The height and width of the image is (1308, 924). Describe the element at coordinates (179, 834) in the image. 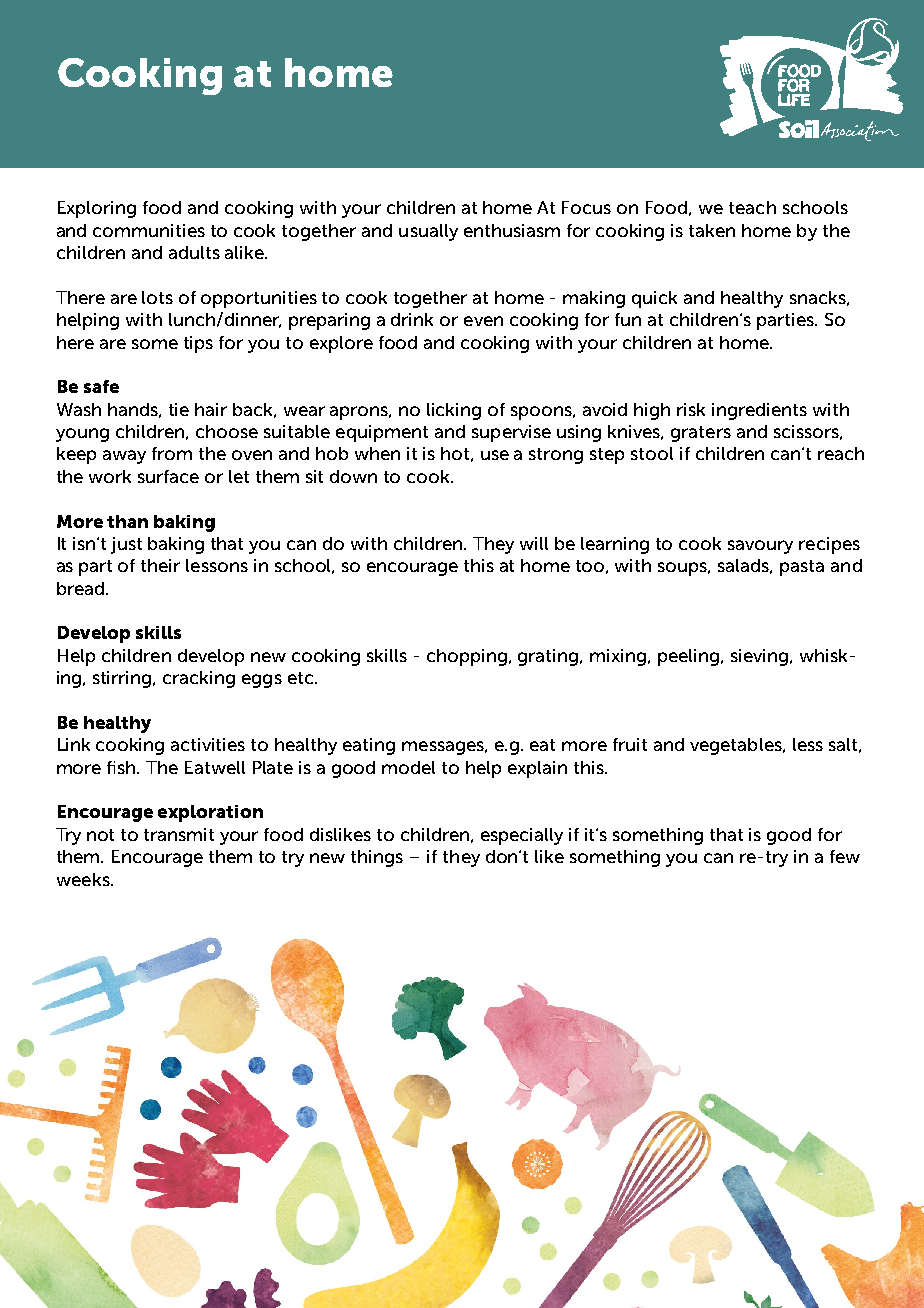

I see `transmit` at that location.
